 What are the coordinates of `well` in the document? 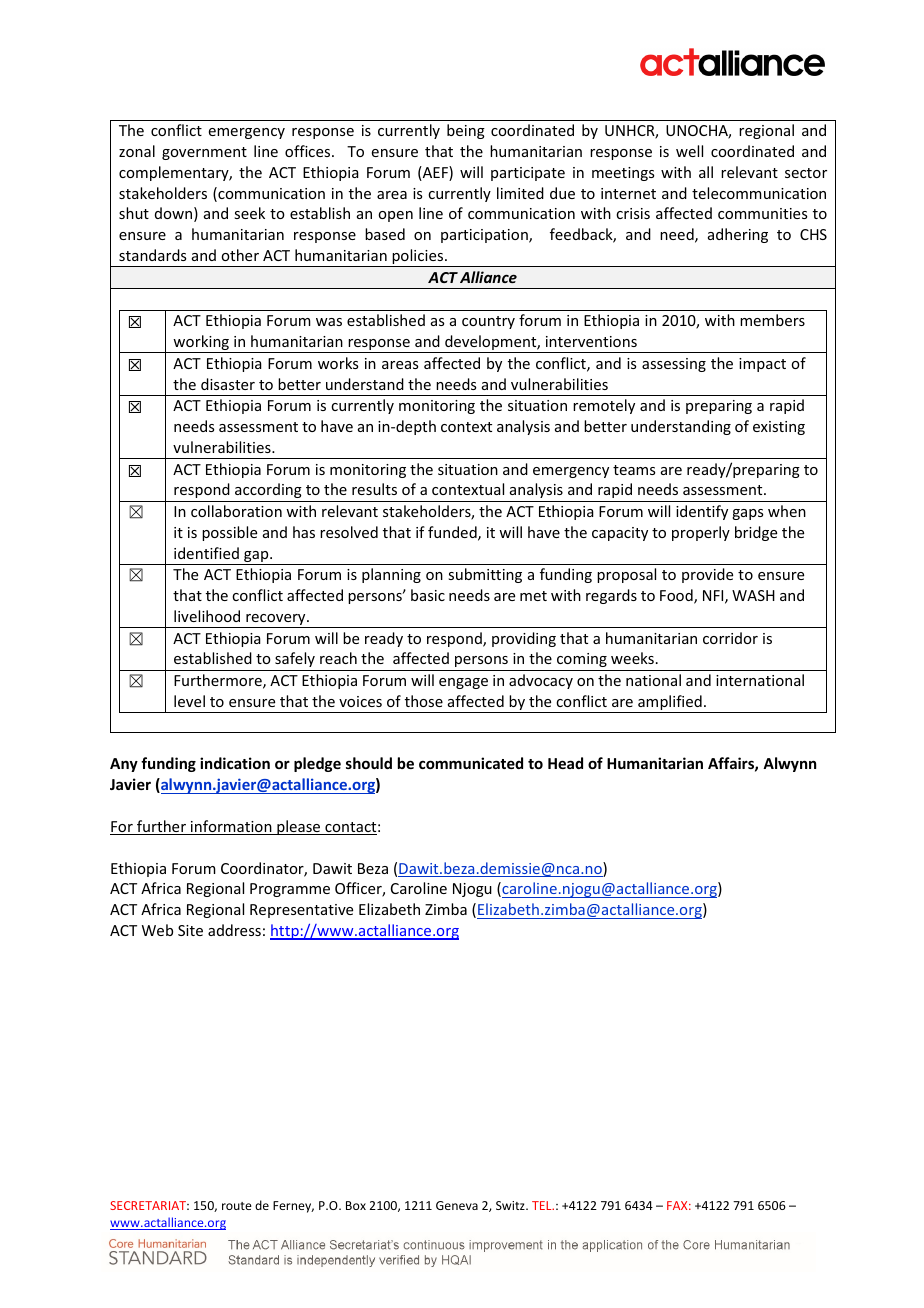 It's located at (689, 151).
